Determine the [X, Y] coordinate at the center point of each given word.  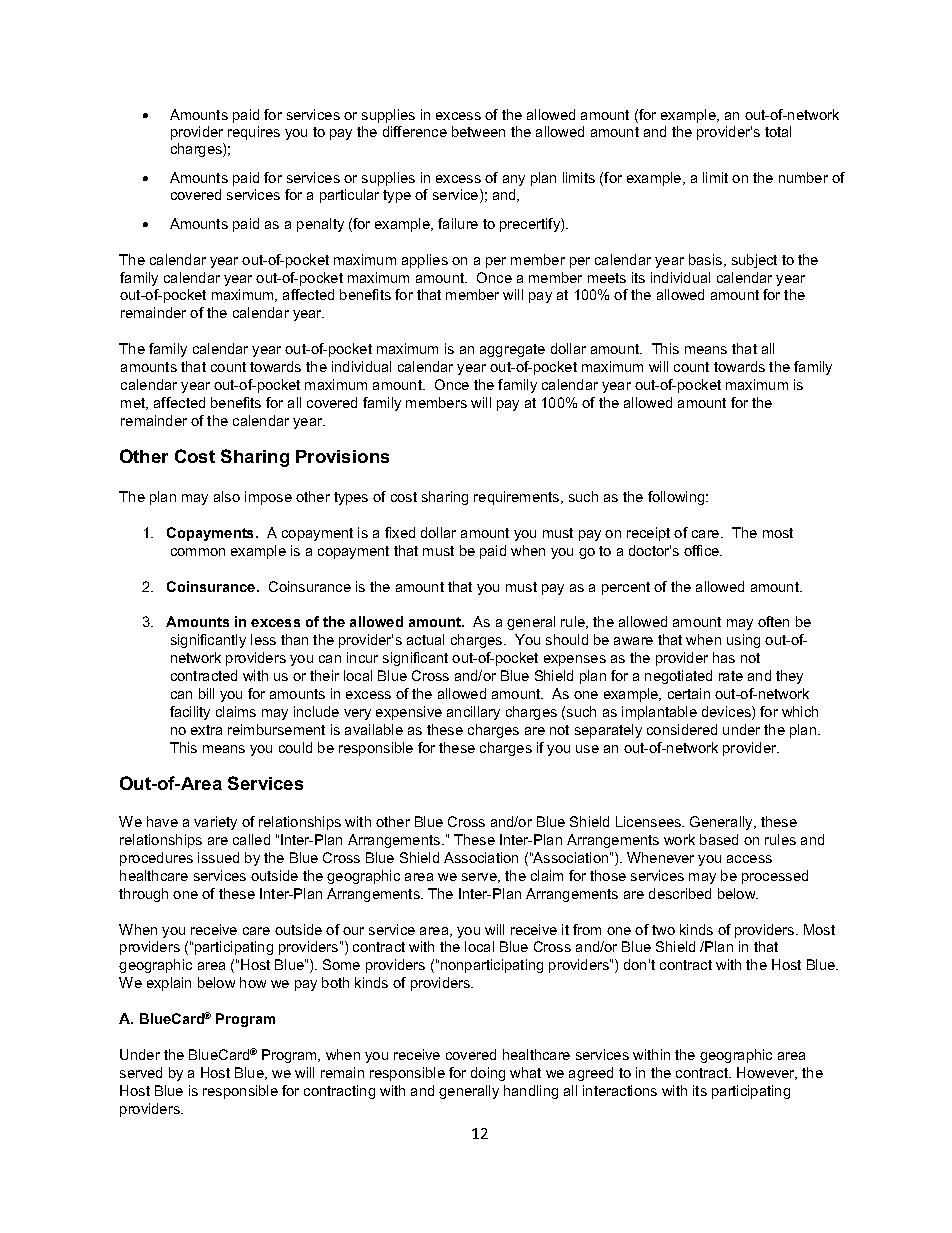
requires [254, 133]
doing [488, 1074]
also [227, 496]
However [767, 1073]
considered [682, 729]
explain [169, 984]
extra [206, 730]
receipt [648, 534]
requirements [518, 498]
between [478, 131]
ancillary [473, 713]
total [778, 131]
